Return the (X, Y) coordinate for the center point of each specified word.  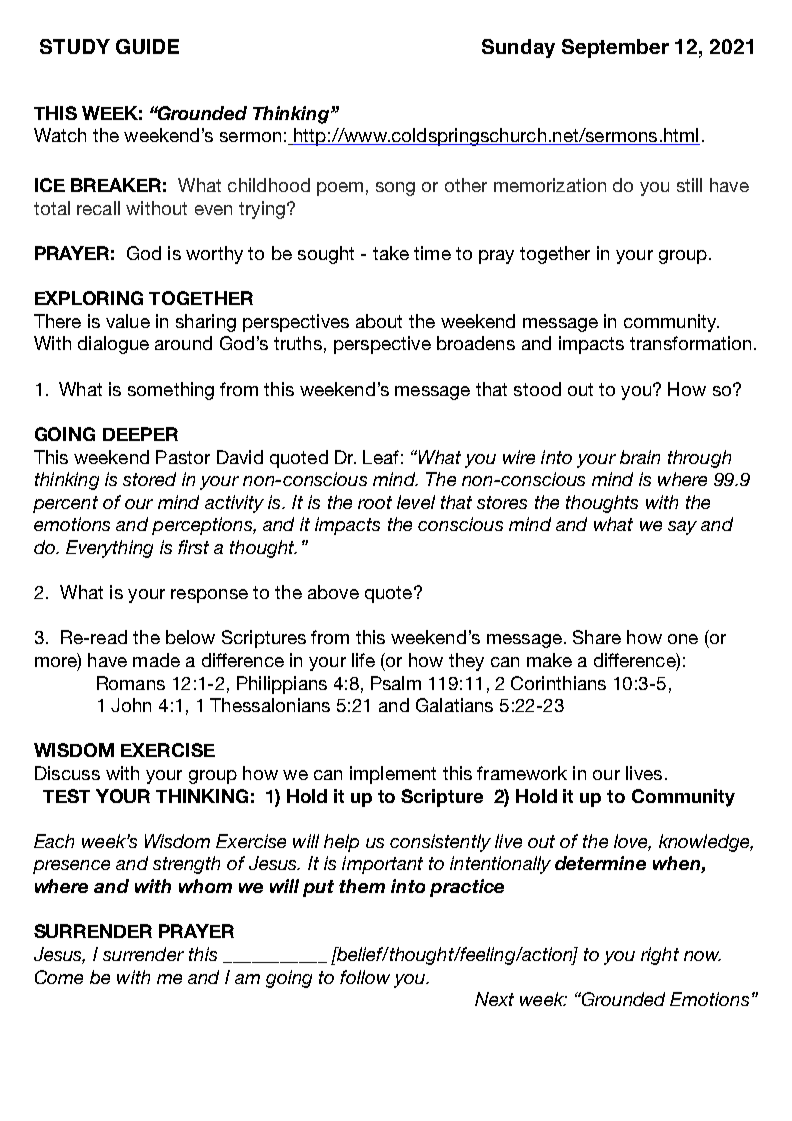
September (615, 48)
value (128, 321)
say (682, 528)
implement (393, 775)
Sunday (518, 48)
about (379, 321)
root (375, 502)
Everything (109, 549)
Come (59, 977)
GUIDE (147, 46)
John (131, 705)
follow (365, 977)
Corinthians (558, 683)
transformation (690, 343)
